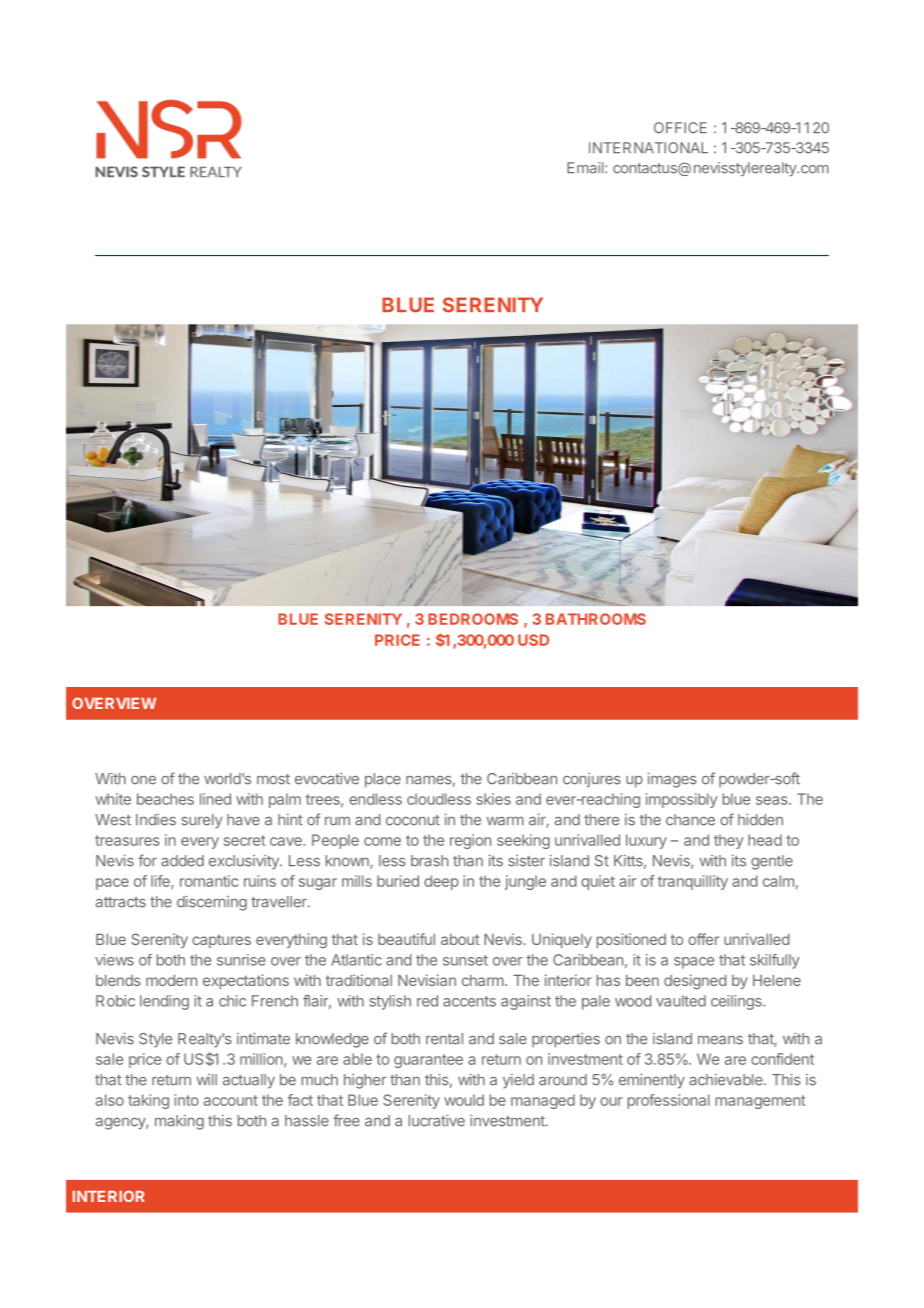 This document has height=1308, width=924. What do you see at coordinates (680, 128) in the document?
I see `OFFICE` at bounding box center [680, 128].
